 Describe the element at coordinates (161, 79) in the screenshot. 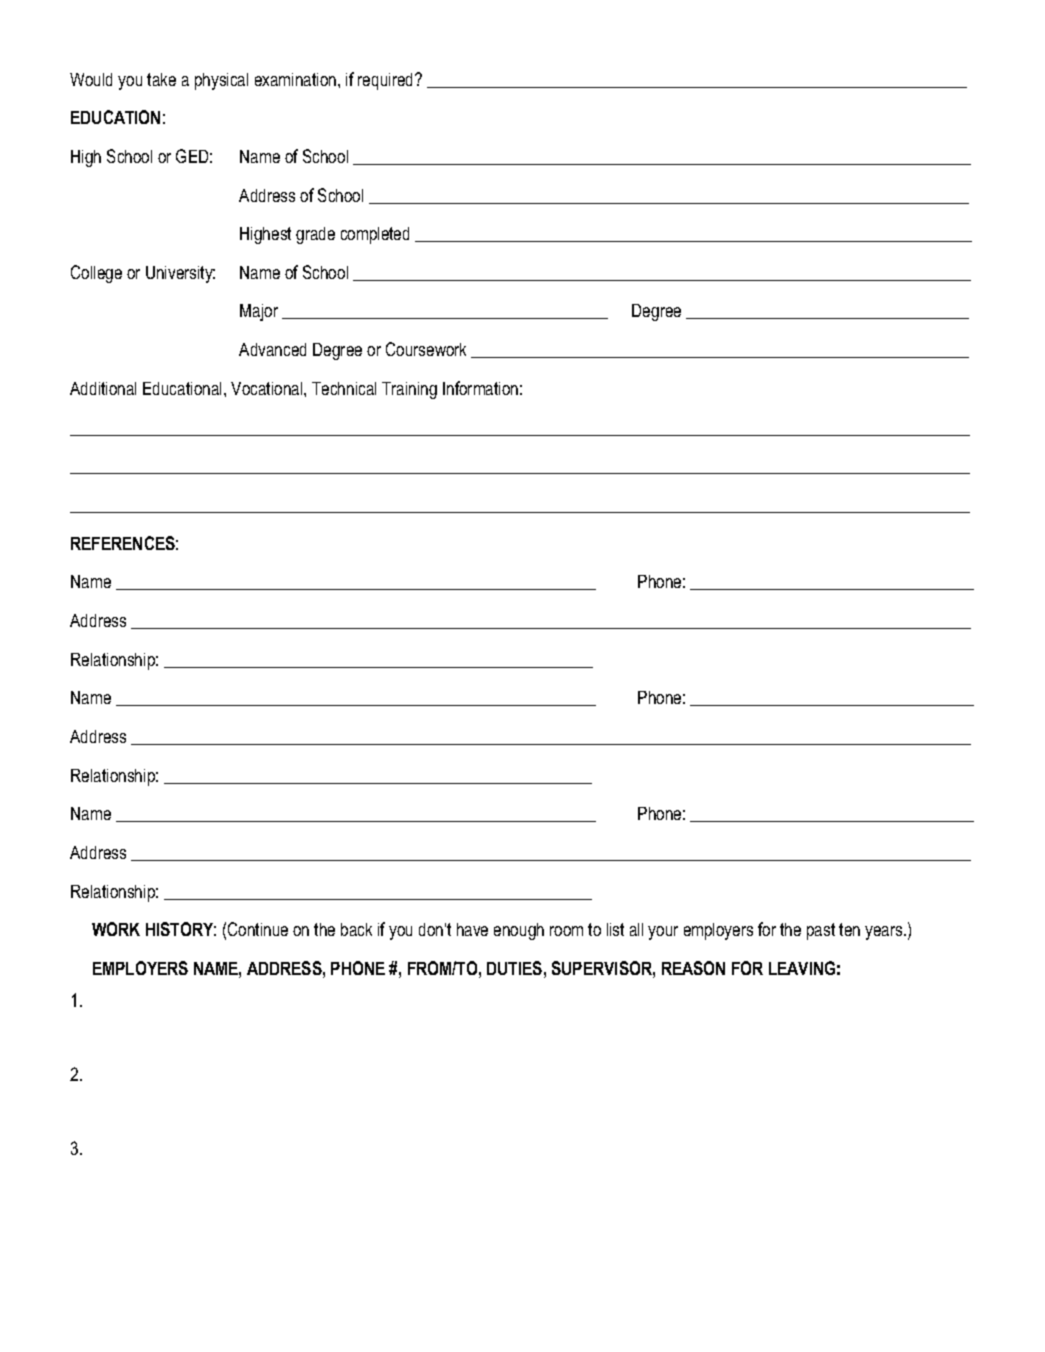

I see `take` at that location.
